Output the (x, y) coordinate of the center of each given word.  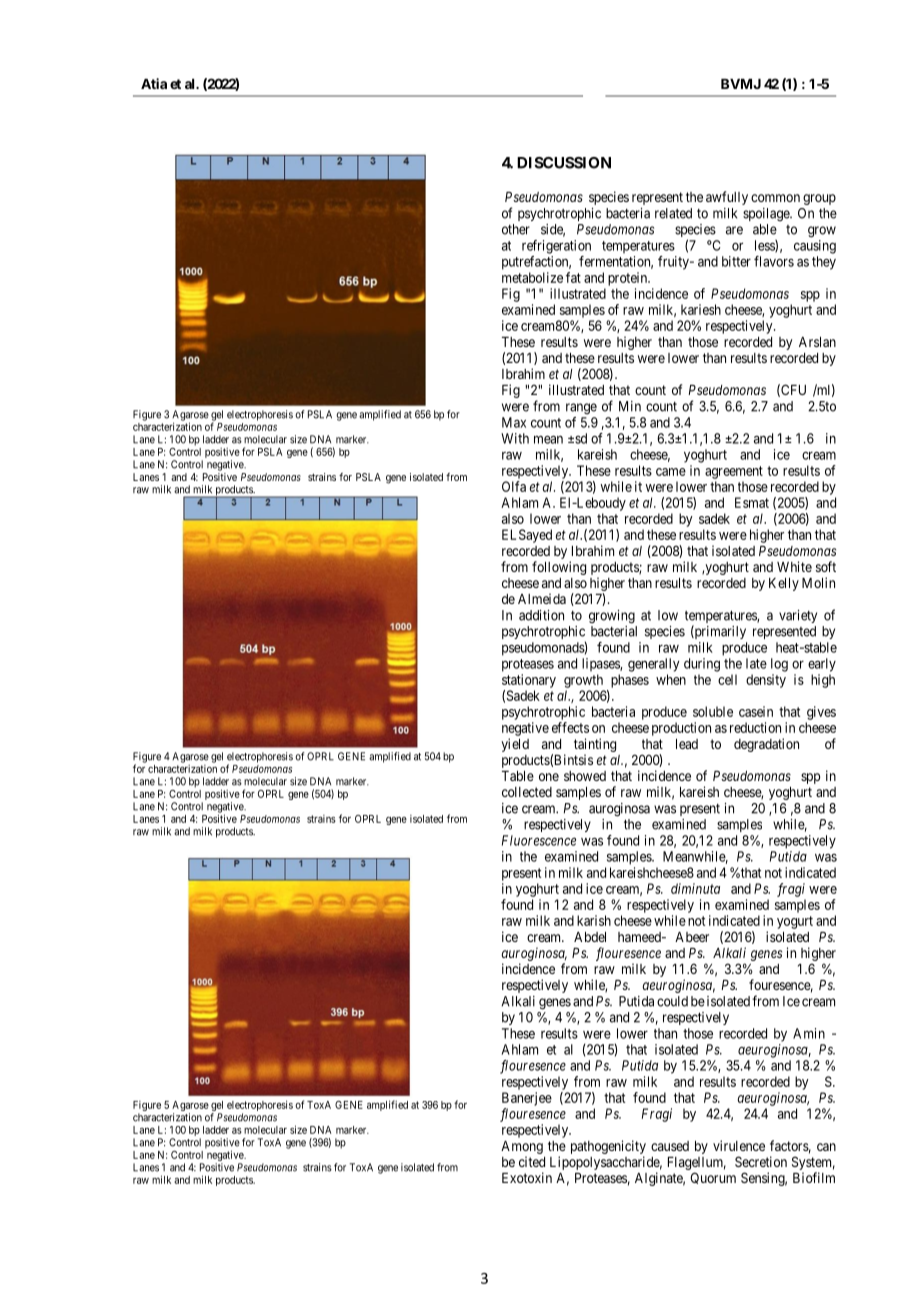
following (559, 568)
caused (670, 1146)
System (813, 1164)
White (794, 566)
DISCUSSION (564, 163)
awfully (727, 198)
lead (687, 744)
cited (532, 1161)
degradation (766, 745)
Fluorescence (539, 840)
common (775, 198)
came (671, 472)
